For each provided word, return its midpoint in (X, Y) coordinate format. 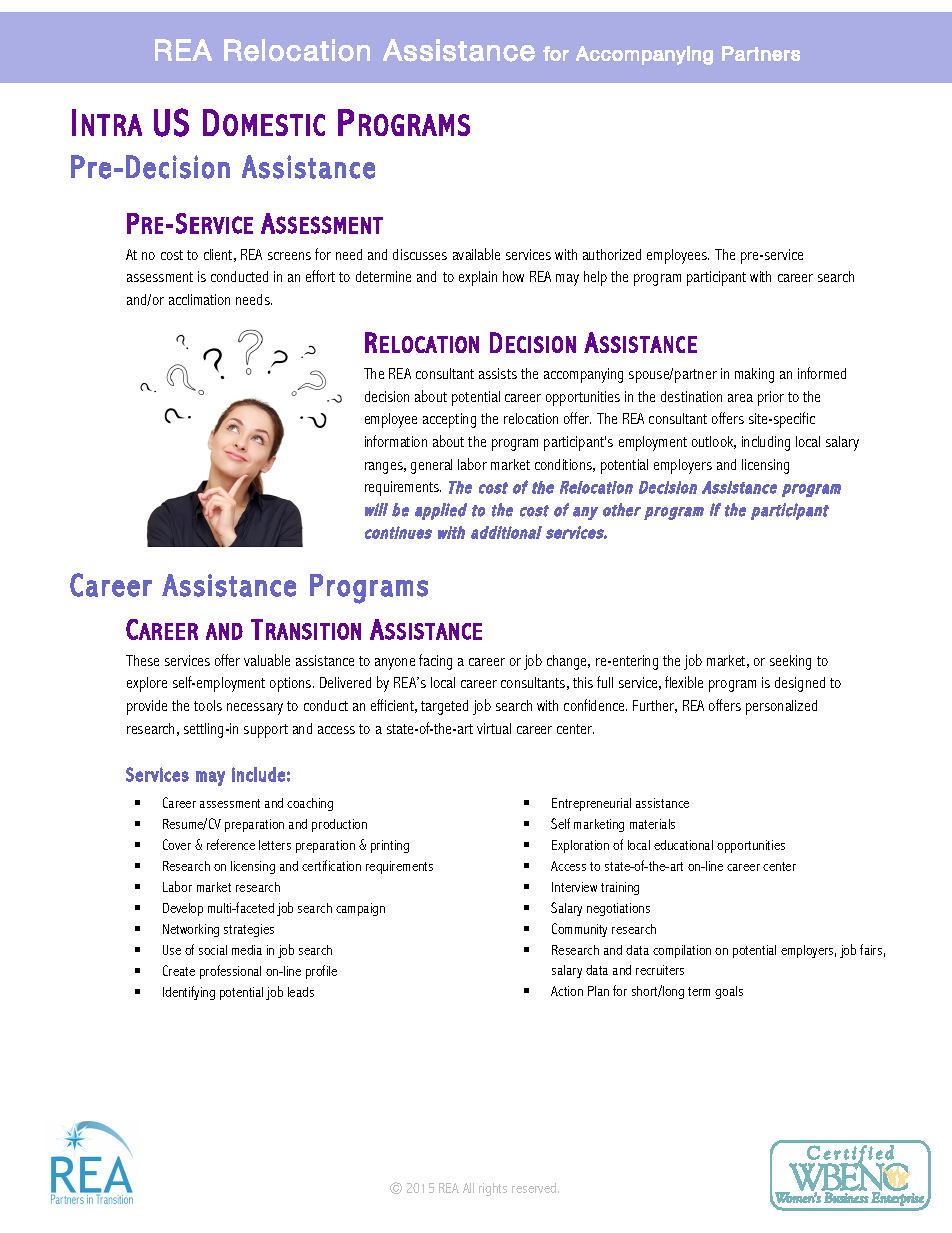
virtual (494, 728)
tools (208, 705)
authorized (612, 254)
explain (478, 278)
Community (579, 930)
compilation (682, 951)
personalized (781, 707)
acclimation (199, 299)
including (766, 443)
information (396, 441)
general (431, 466)
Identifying (189, 993)
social (213, 950)
